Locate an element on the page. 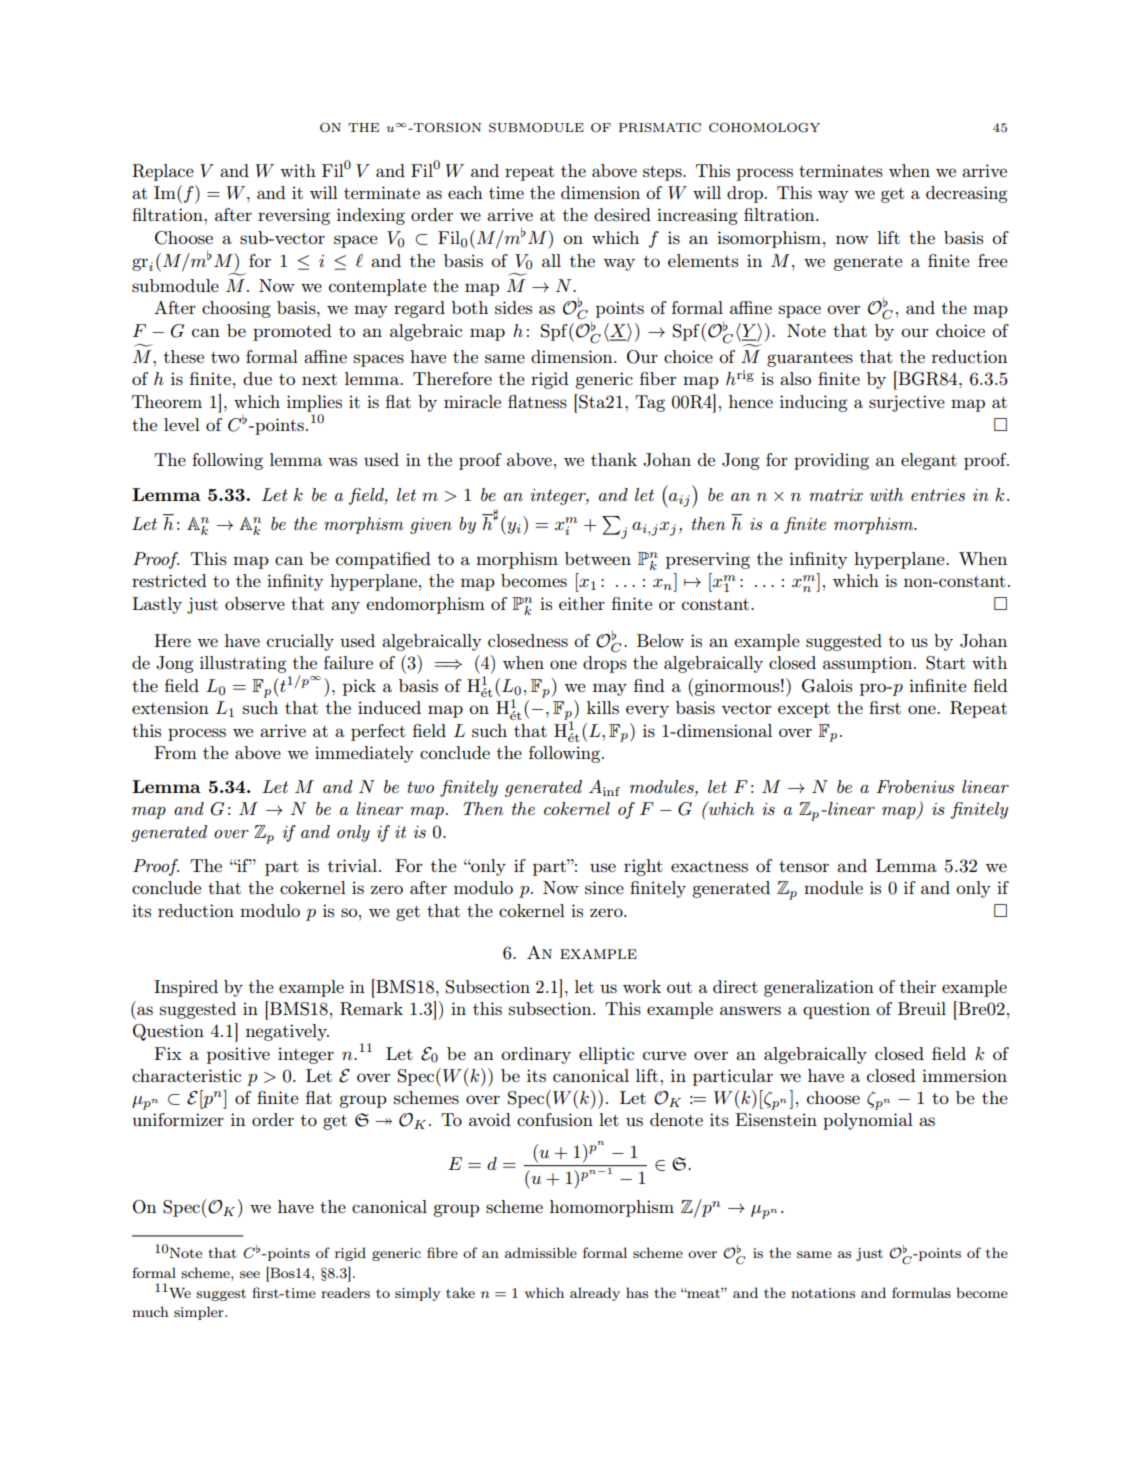 The image size is (1140, 1475). reversing is located at coordinates (294, 216).
